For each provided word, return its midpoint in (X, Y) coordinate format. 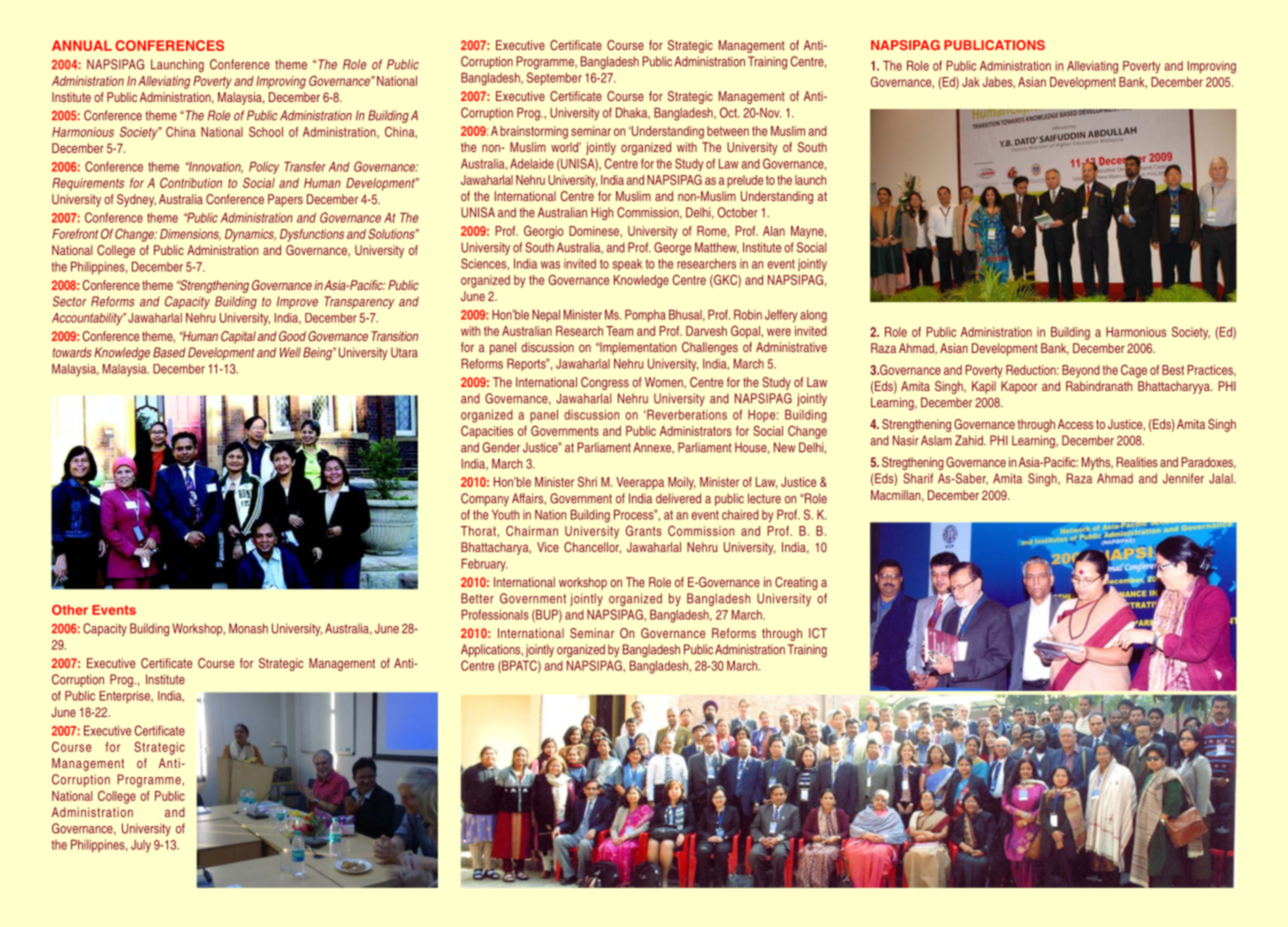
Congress (605, 383)
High (602, 213)
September (554, 79)
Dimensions (190, 235)
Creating (796, 583)
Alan (774, 231)
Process (635, 515)
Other (70, 610)
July (141, 846)
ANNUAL (82, 45)
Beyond (1081, 371)
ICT (818, 633)
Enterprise (125, 697)
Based (169, 352)
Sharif (918, 478)
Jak (971, 82)
